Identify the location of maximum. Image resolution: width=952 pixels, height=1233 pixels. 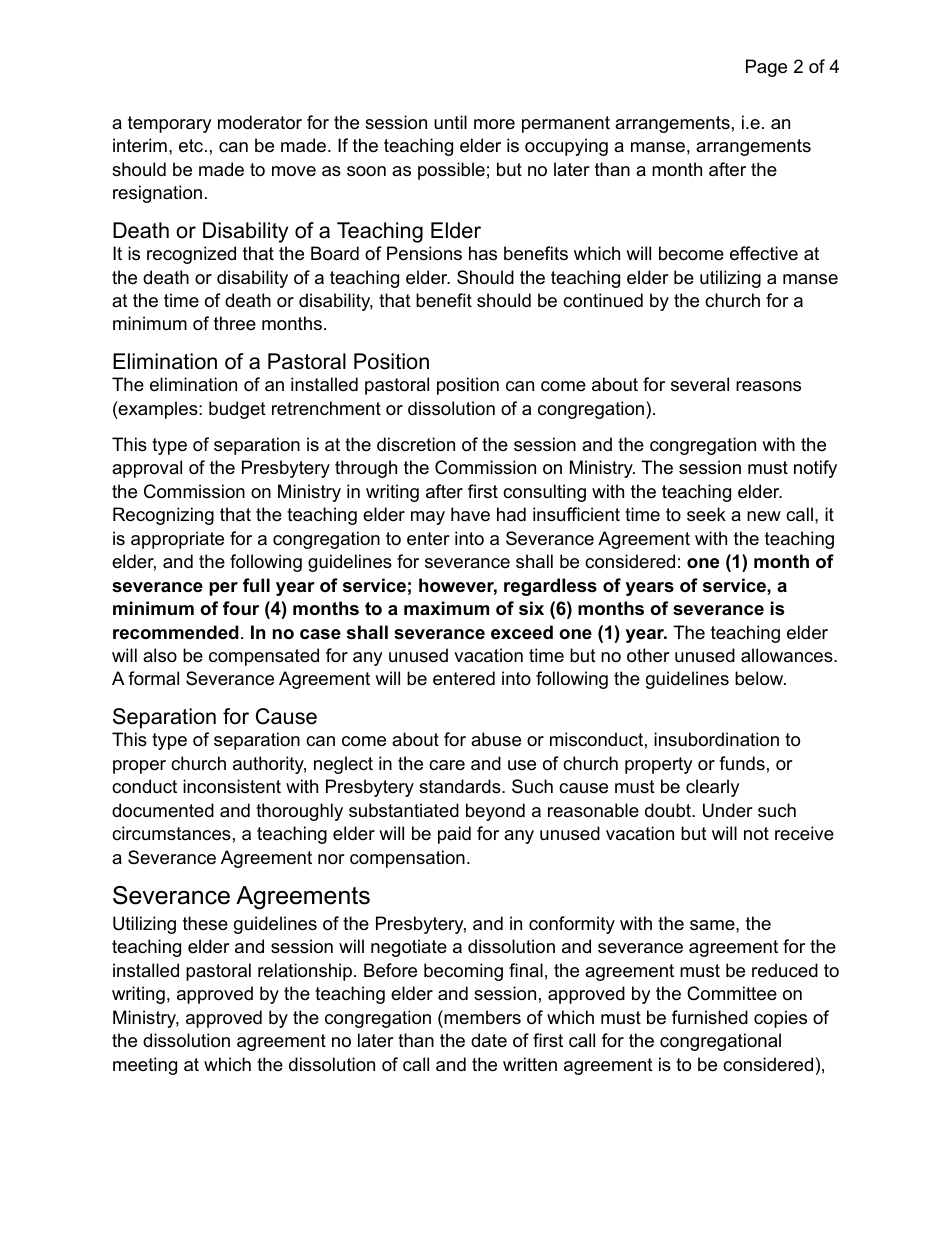
(446, 608).
